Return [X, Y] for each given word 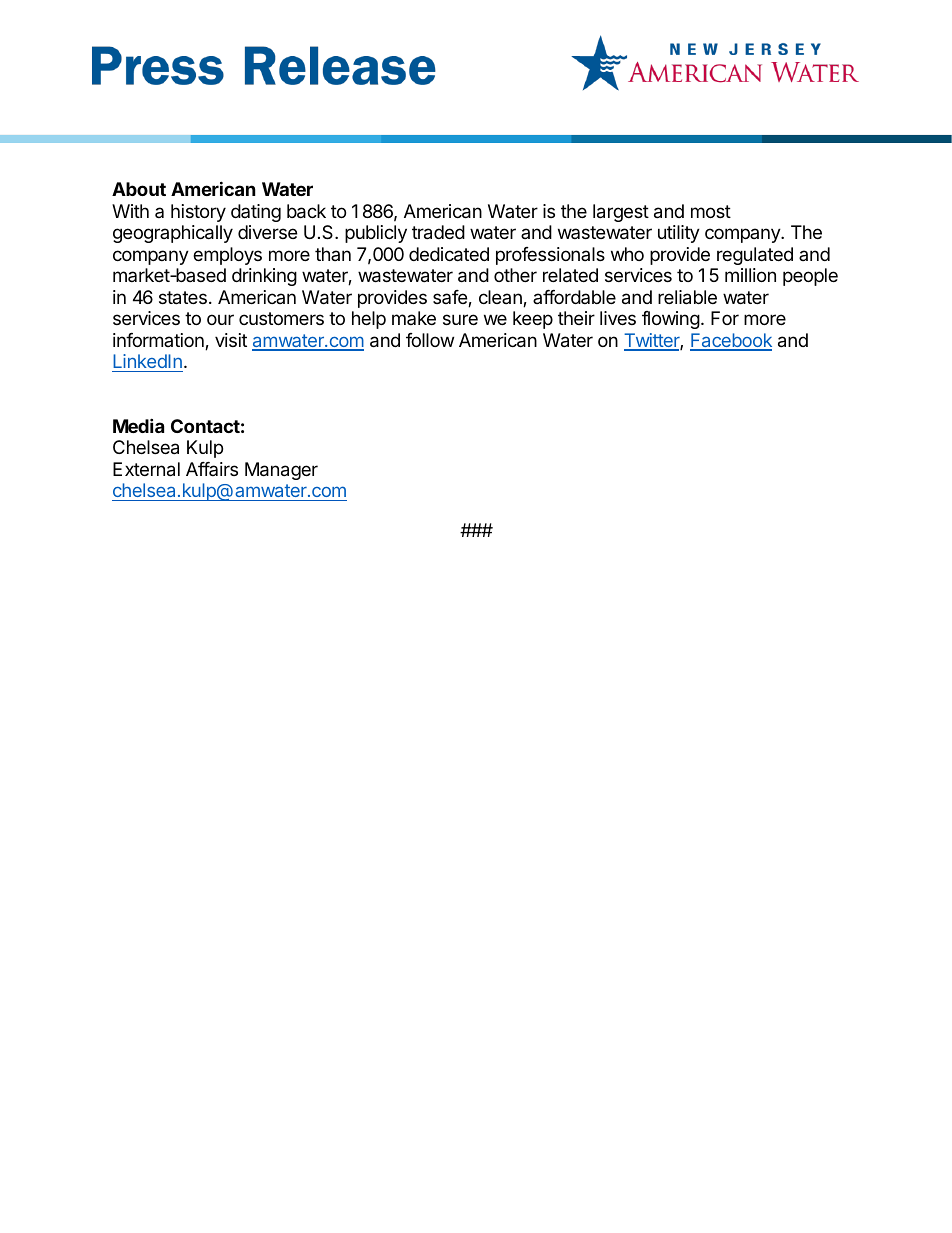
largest [621, 213]
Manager [281, 471]
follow [430, 340]
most [711, 211]
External [146, 469]
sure [460, 319]
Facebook [731, 341]
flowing [671, 320]
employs [227, 256]
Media [138, 425]
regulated [755, 256]
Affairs [212, 469]
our [220, 319]
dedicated [449, 254]
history [198, 213]
